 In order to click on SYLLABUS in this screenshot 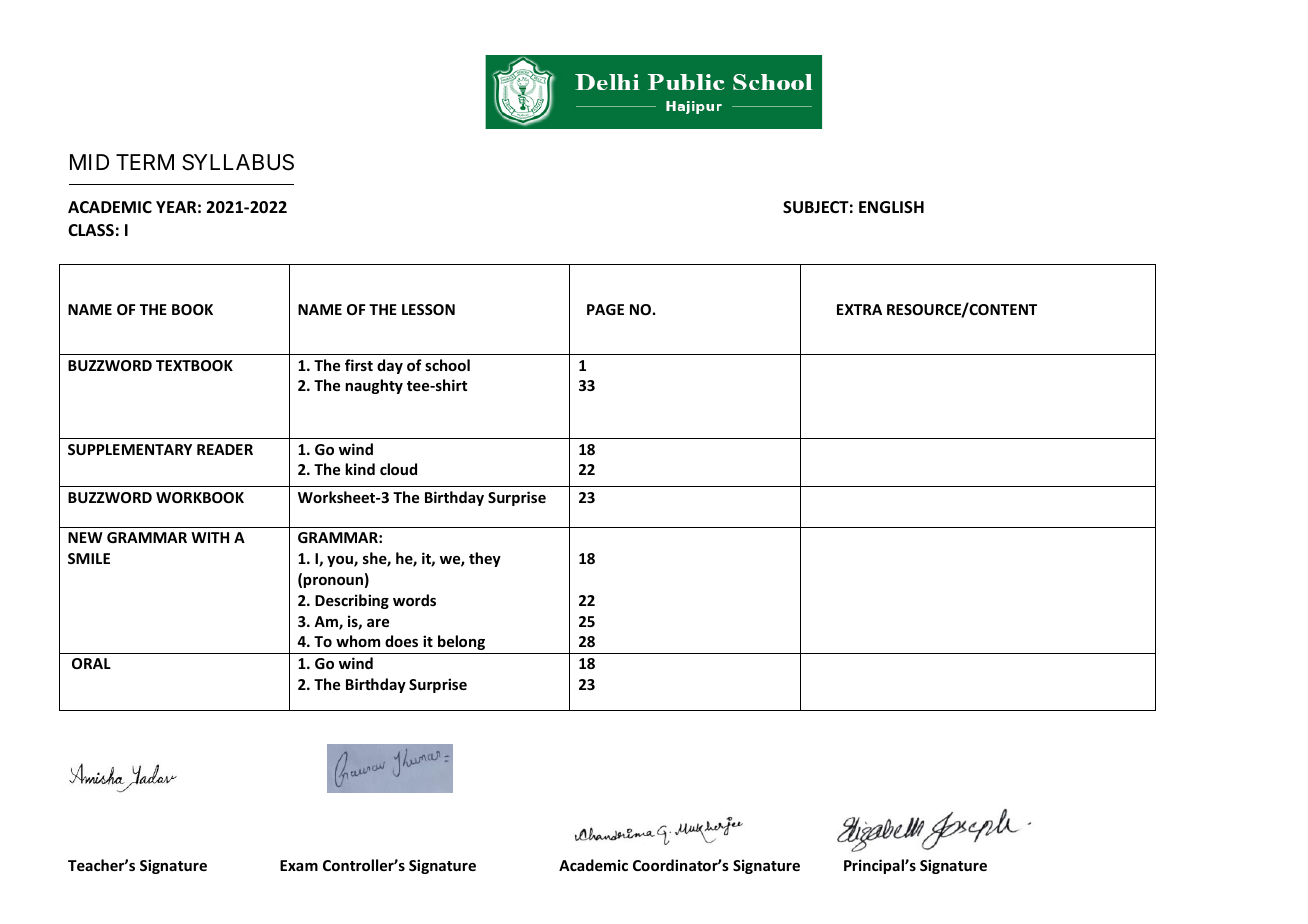, I will do `click(238, 162)`.
